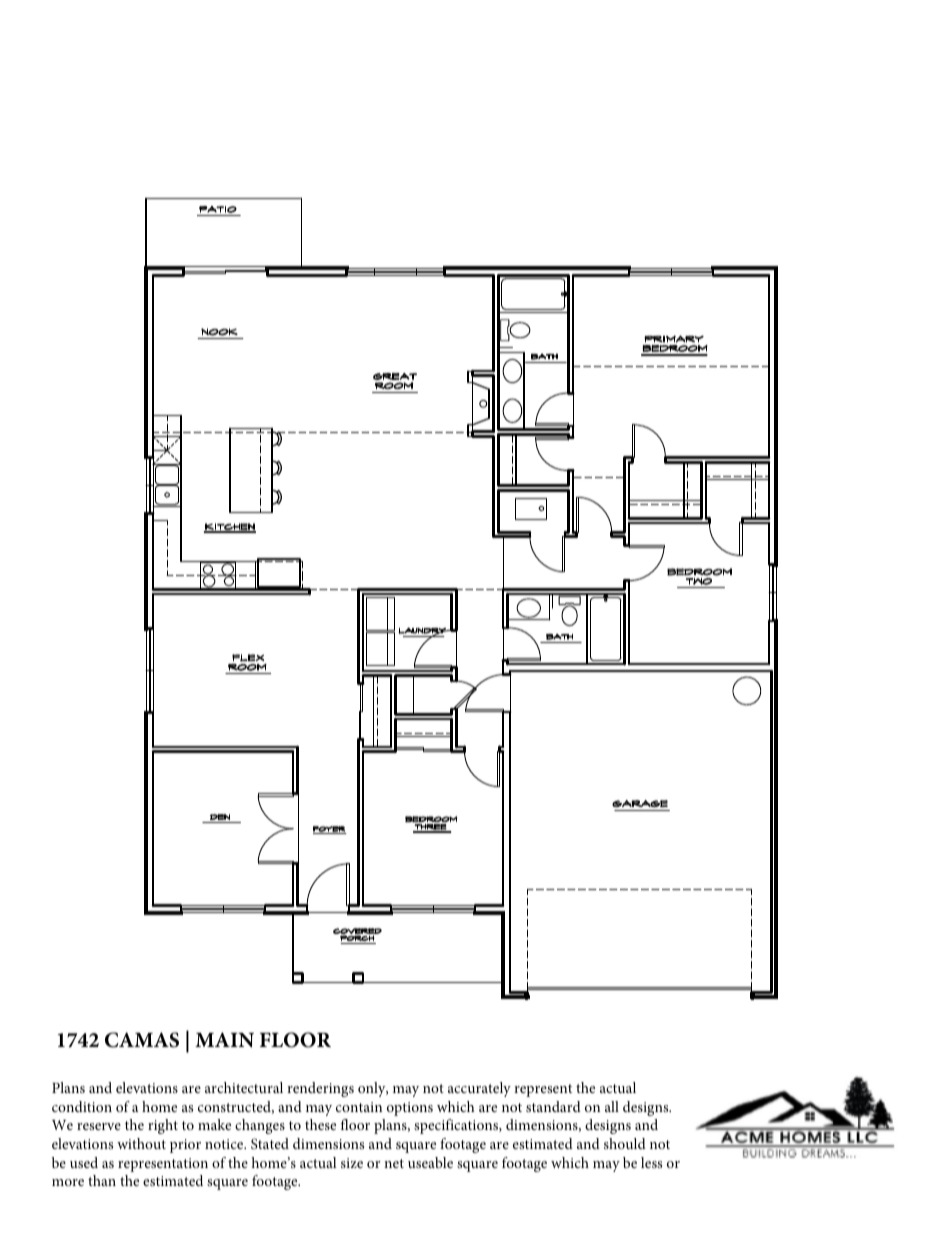  I want to click on only, so click(373, 1089).
